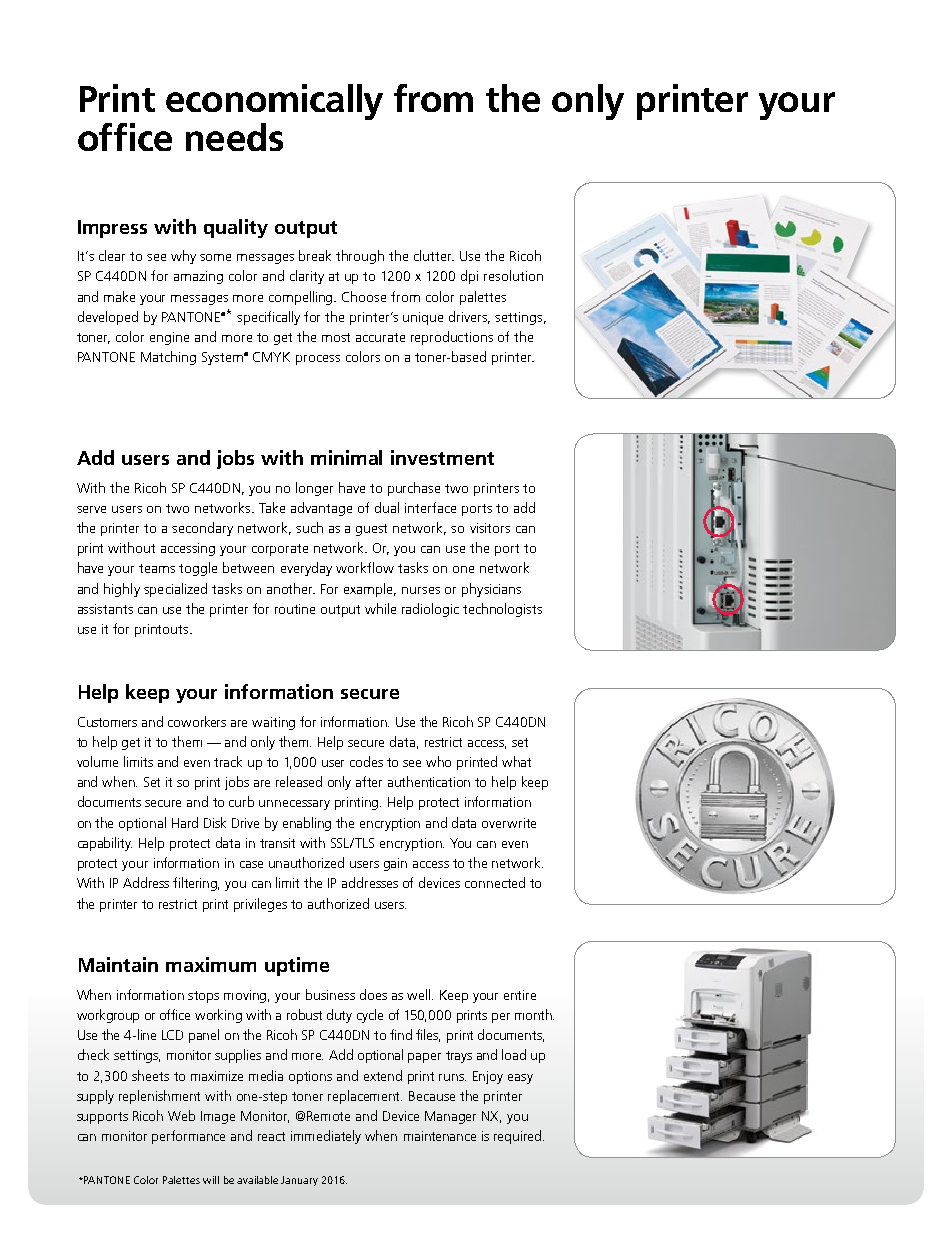 The width and height of the screenshot is (952, 1233). Describe the element at coordinates (112, 229) in the screenshot. I see `Impress` at that location.
